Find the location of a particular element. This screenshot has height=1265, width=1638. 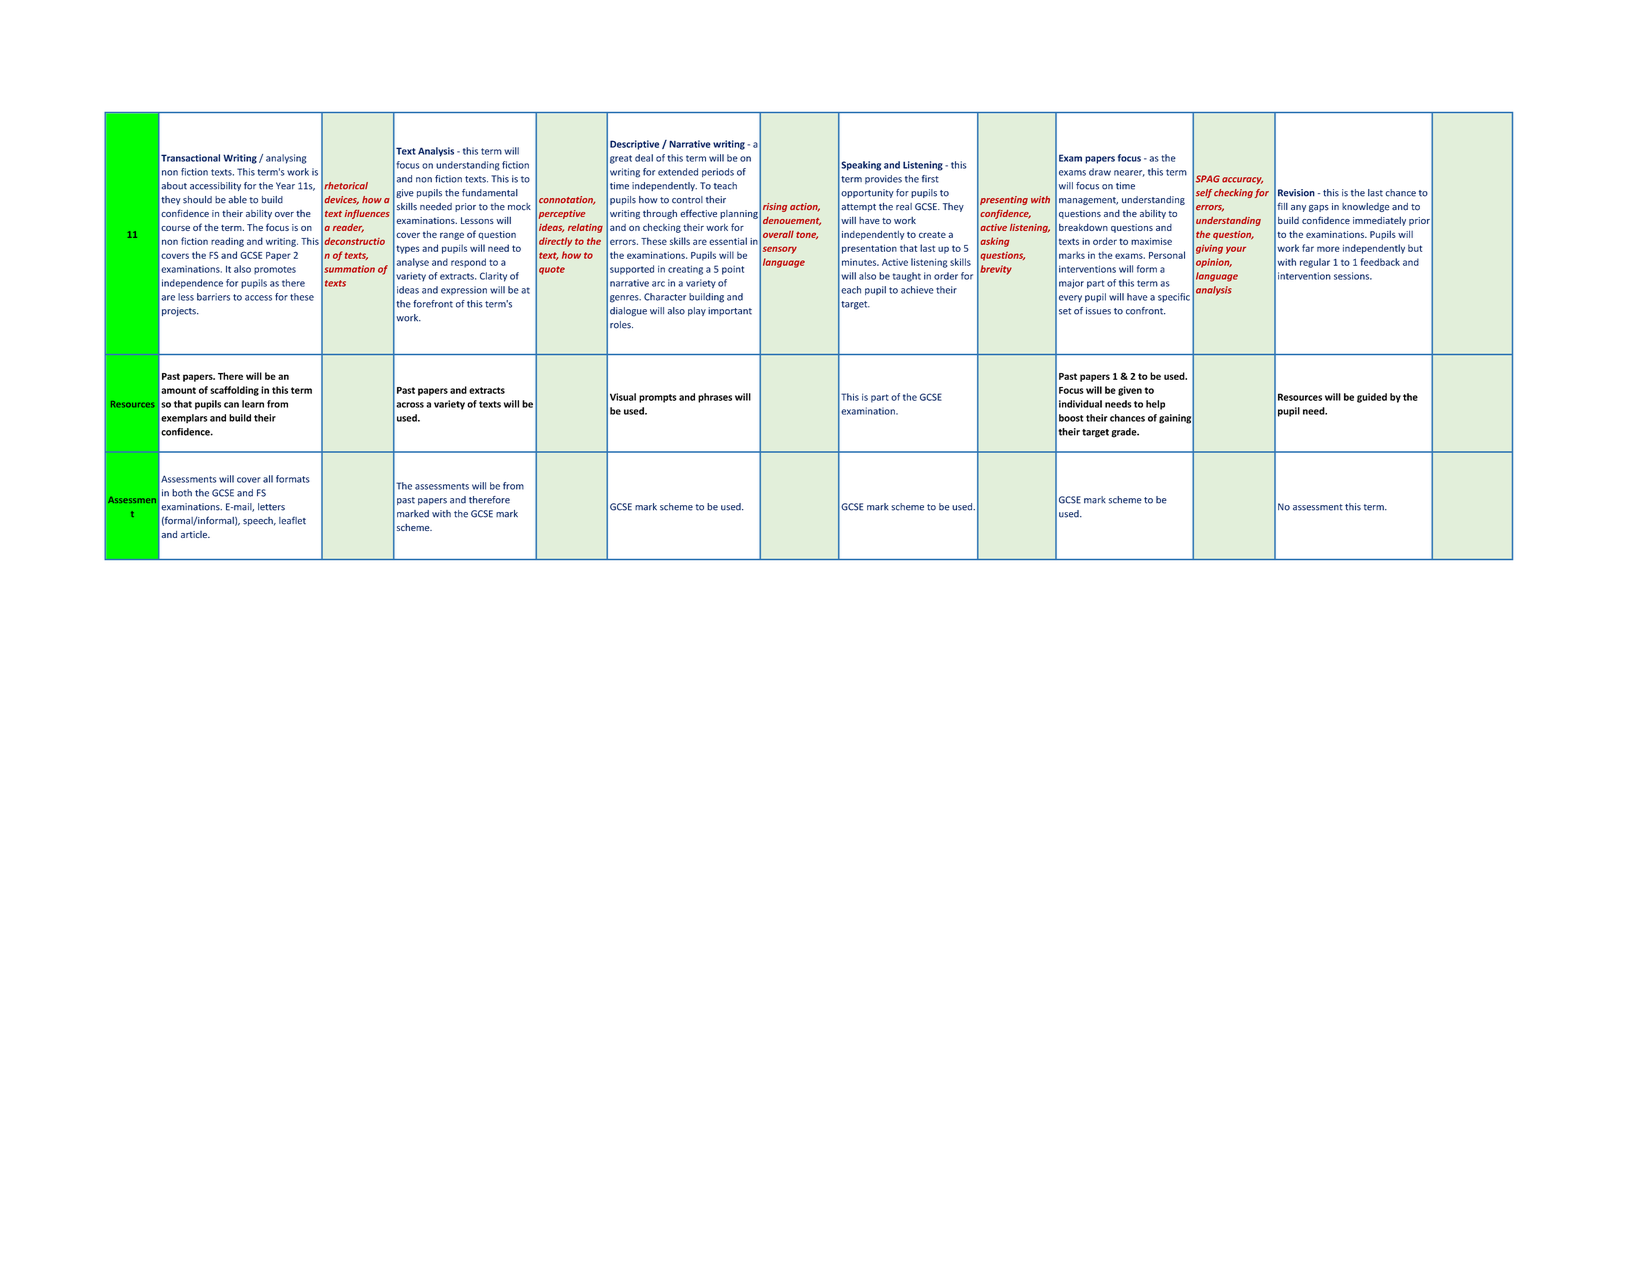

help is located at coordinates (1155, 405).
